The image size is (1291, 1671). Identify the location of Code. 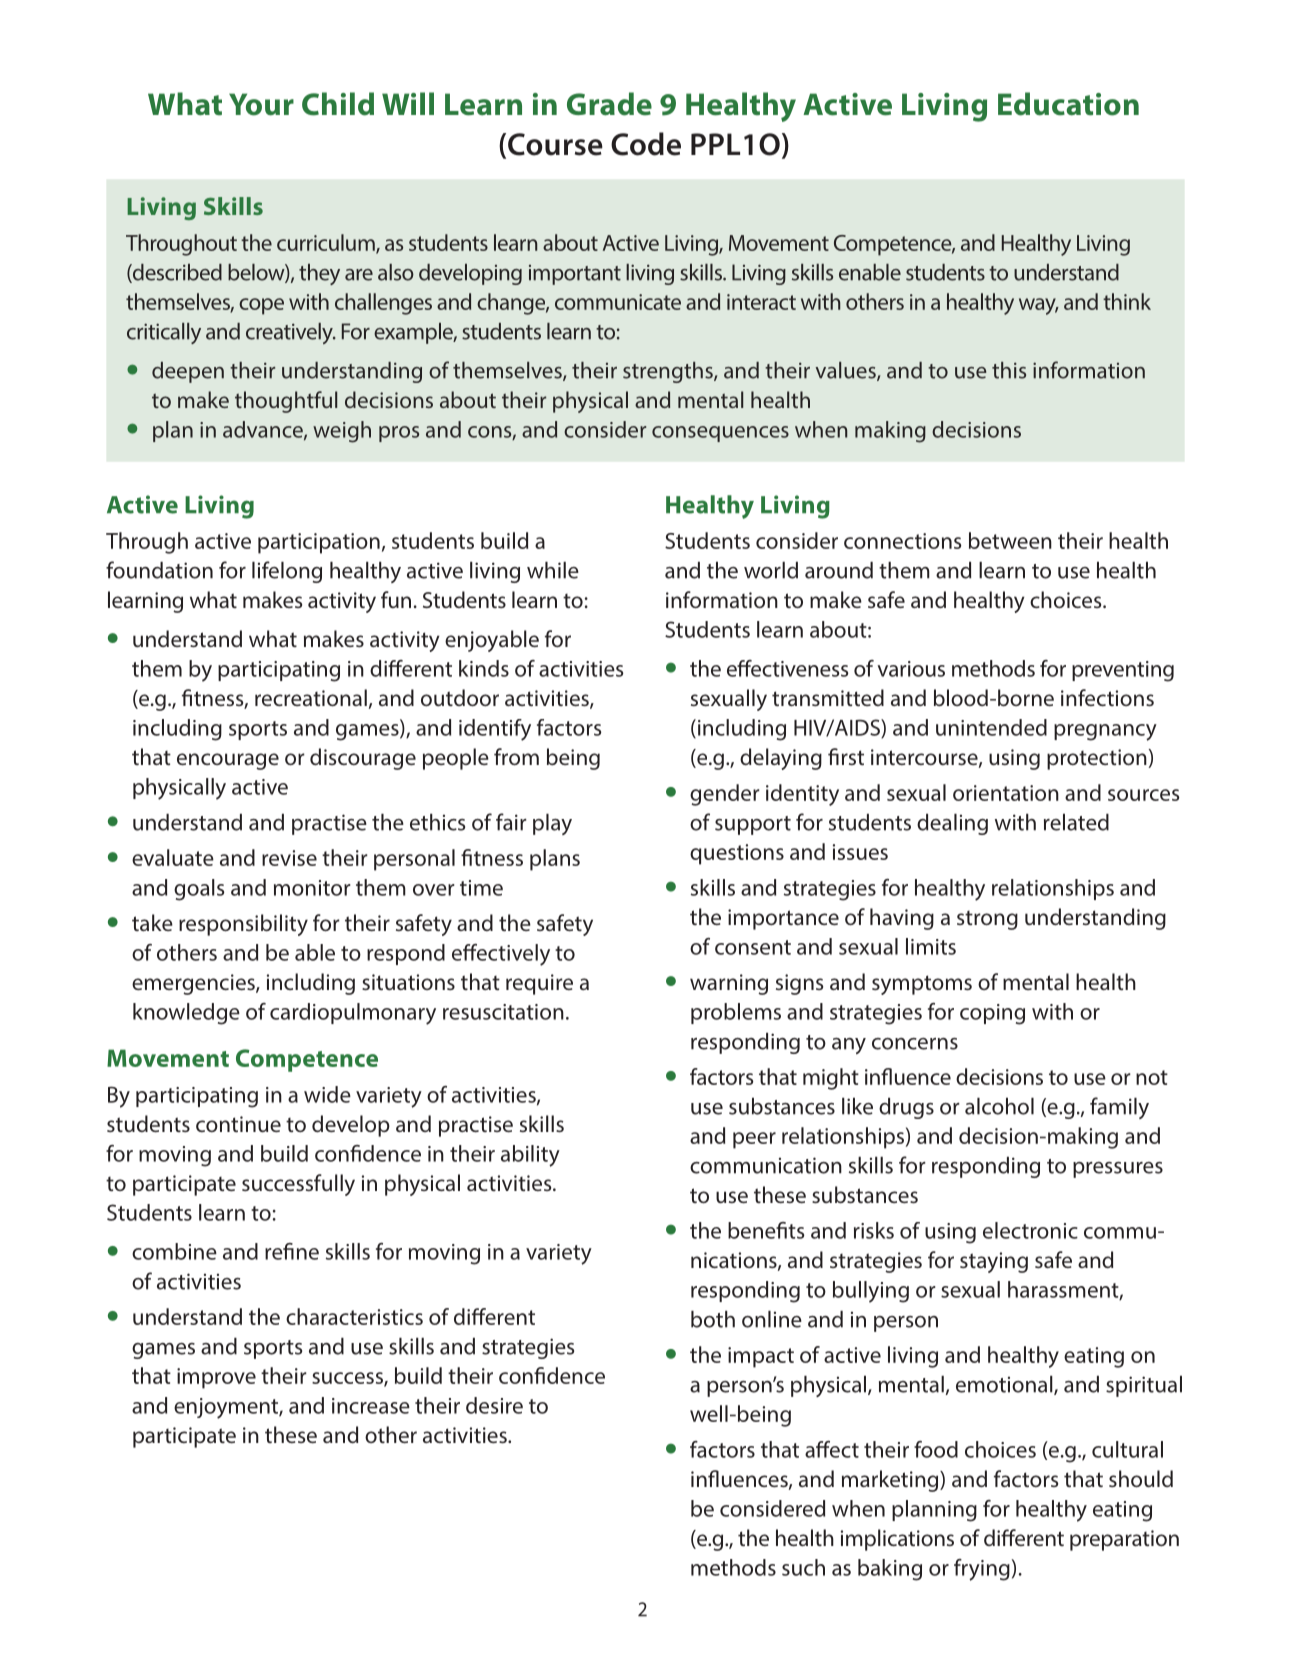
(646, 144).
